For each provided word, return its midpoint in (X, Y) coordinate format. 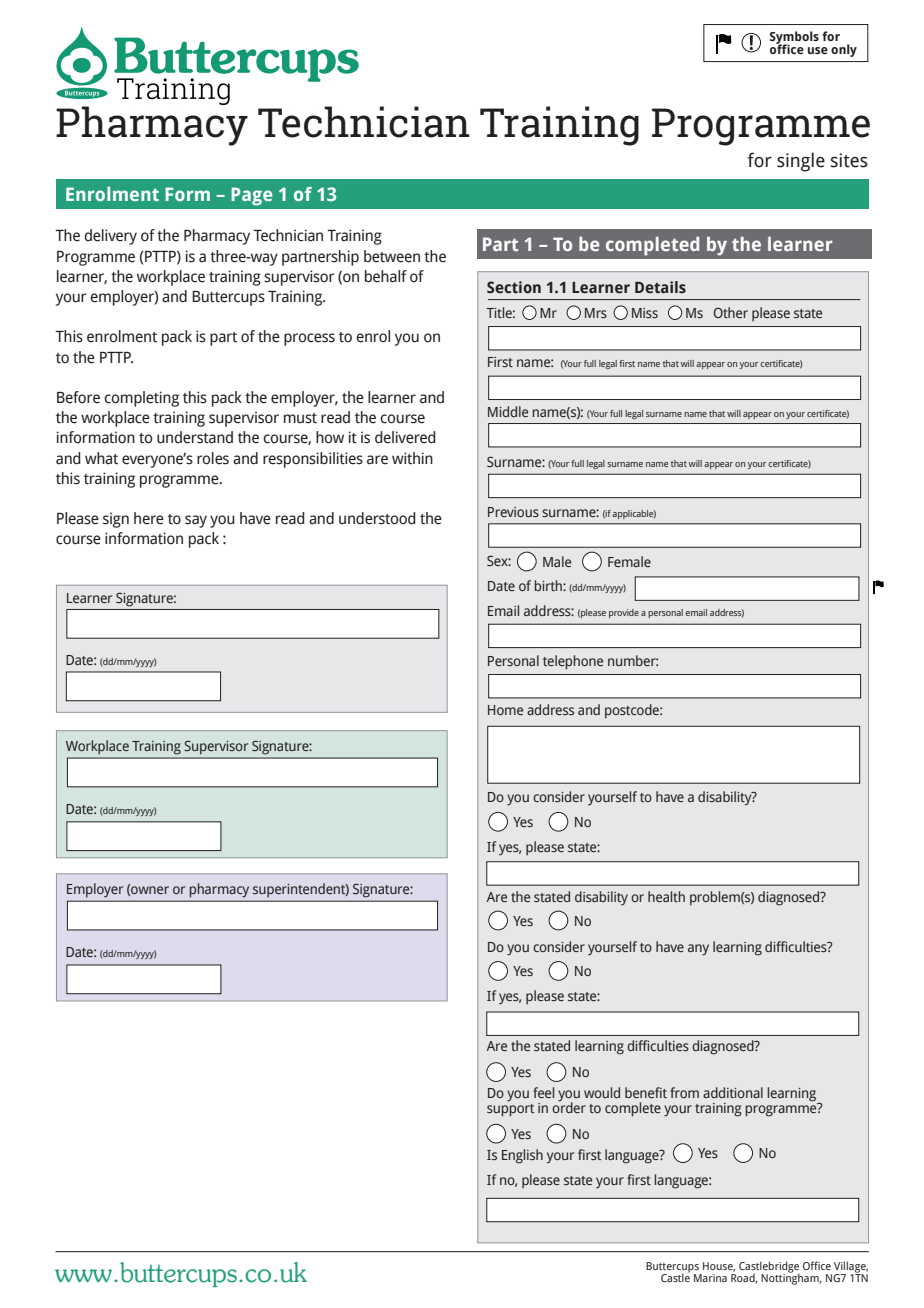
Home (505, 710)
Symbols (794, 38)
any (698, 950)
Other (731, 312)
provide (624, 613)
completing (141, 399)
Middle (508, 411)
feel (543, 1092)
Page (252, 196)
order (569, 1106)
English (522, 1156)
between (392, 256)
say (196, 521)
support (510, 1109)
